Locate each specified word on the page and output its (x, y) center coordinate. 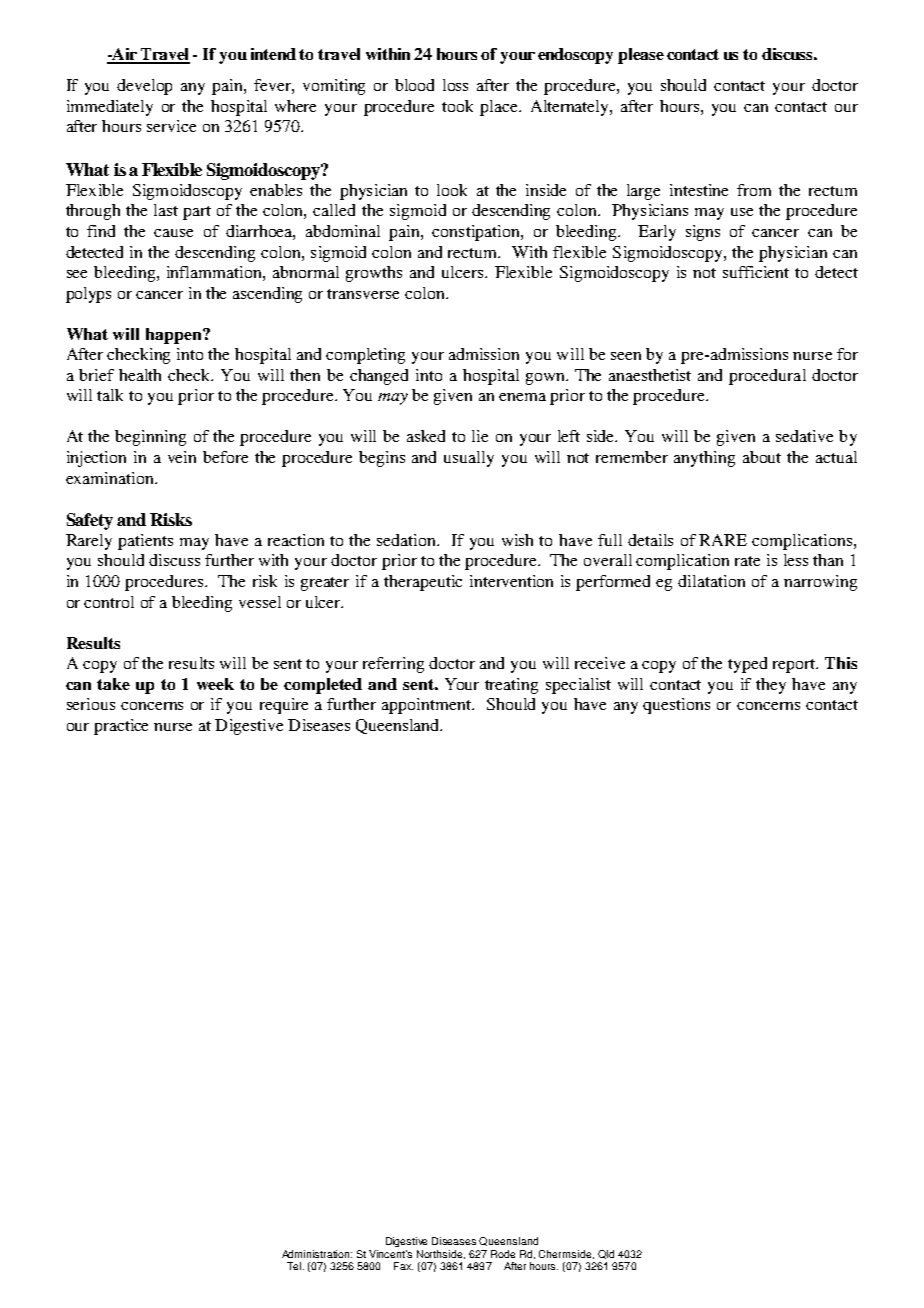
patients (145, 542)
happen (175, 336)
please (641, 56)
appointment (428, 706)
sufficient (756, 272)
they (771, 686)
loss (455, 85)
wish (517, 540)
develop (144, 87)
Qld (606, 1254)
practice (121, 727)
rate (747, 561)
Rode (503, 1254)
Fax (403, 1266)
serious (91, 704)
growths (374, 274)
